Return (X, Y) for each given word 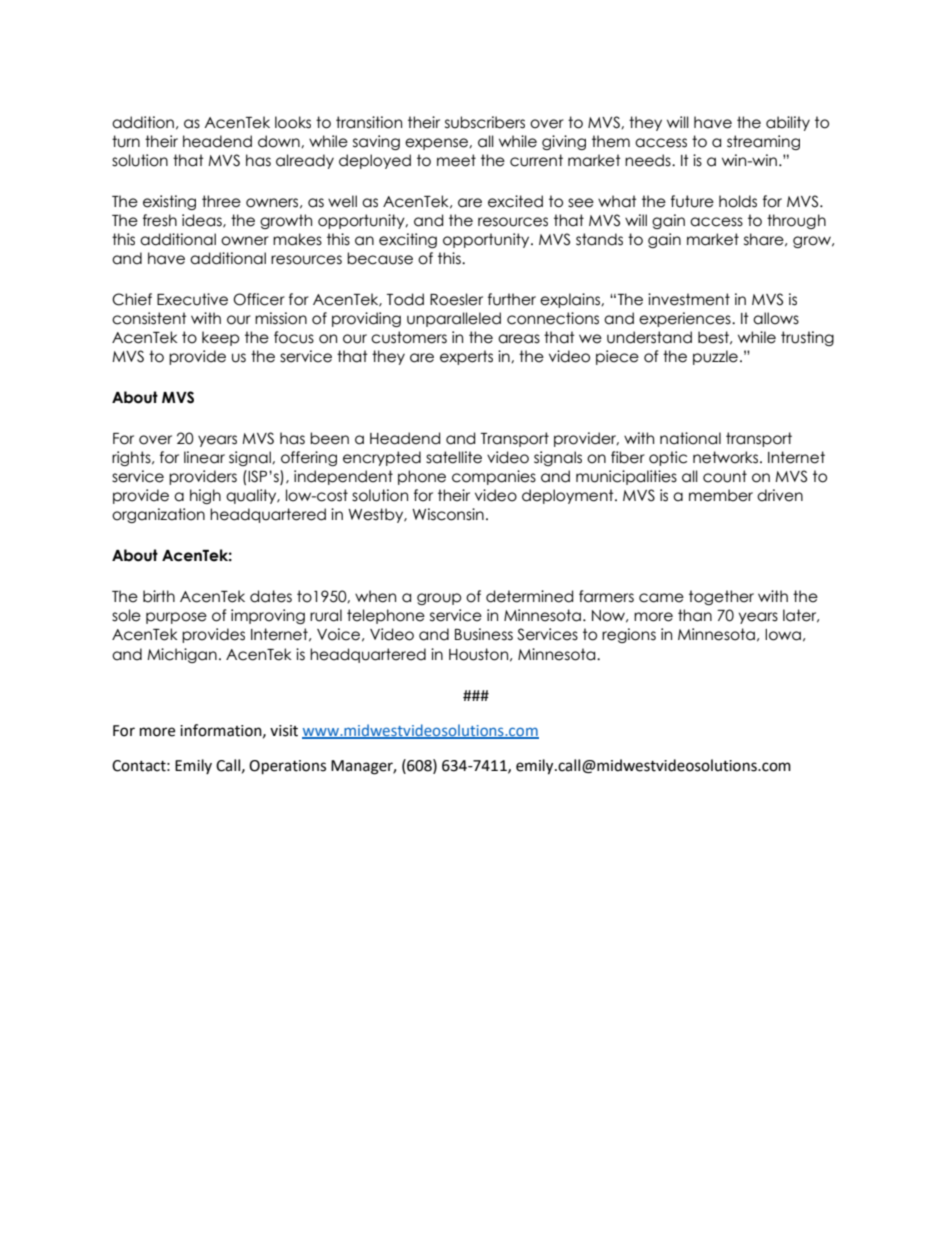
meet (456, 160)
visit (284, 731)
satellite (454, 457)
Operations (287, 767)
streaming (763, 142)
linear (204, 457)
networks (727, 457)
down (280, 141)
